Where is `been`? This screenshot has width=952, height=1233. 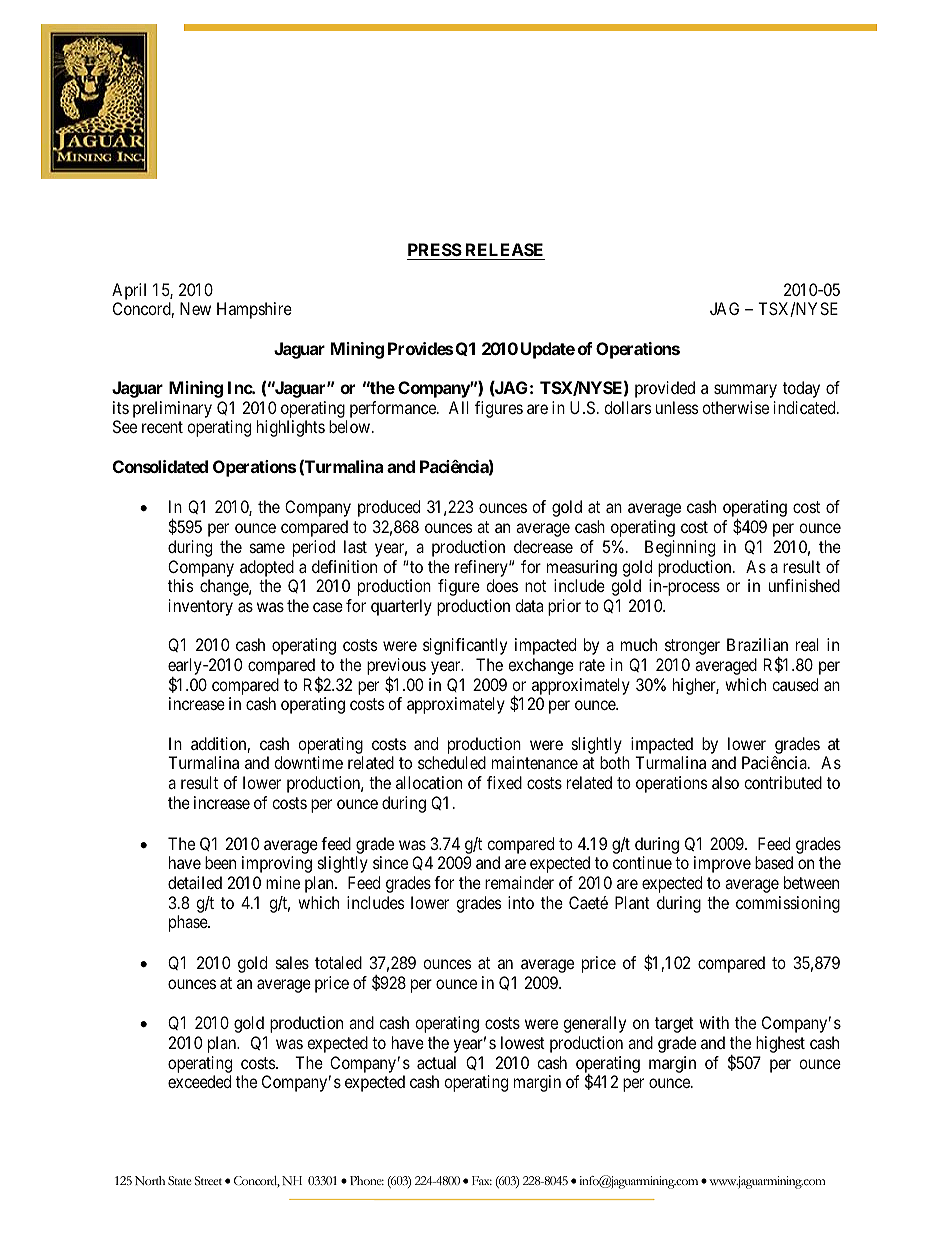
been is located at coordinates (220, 862).
